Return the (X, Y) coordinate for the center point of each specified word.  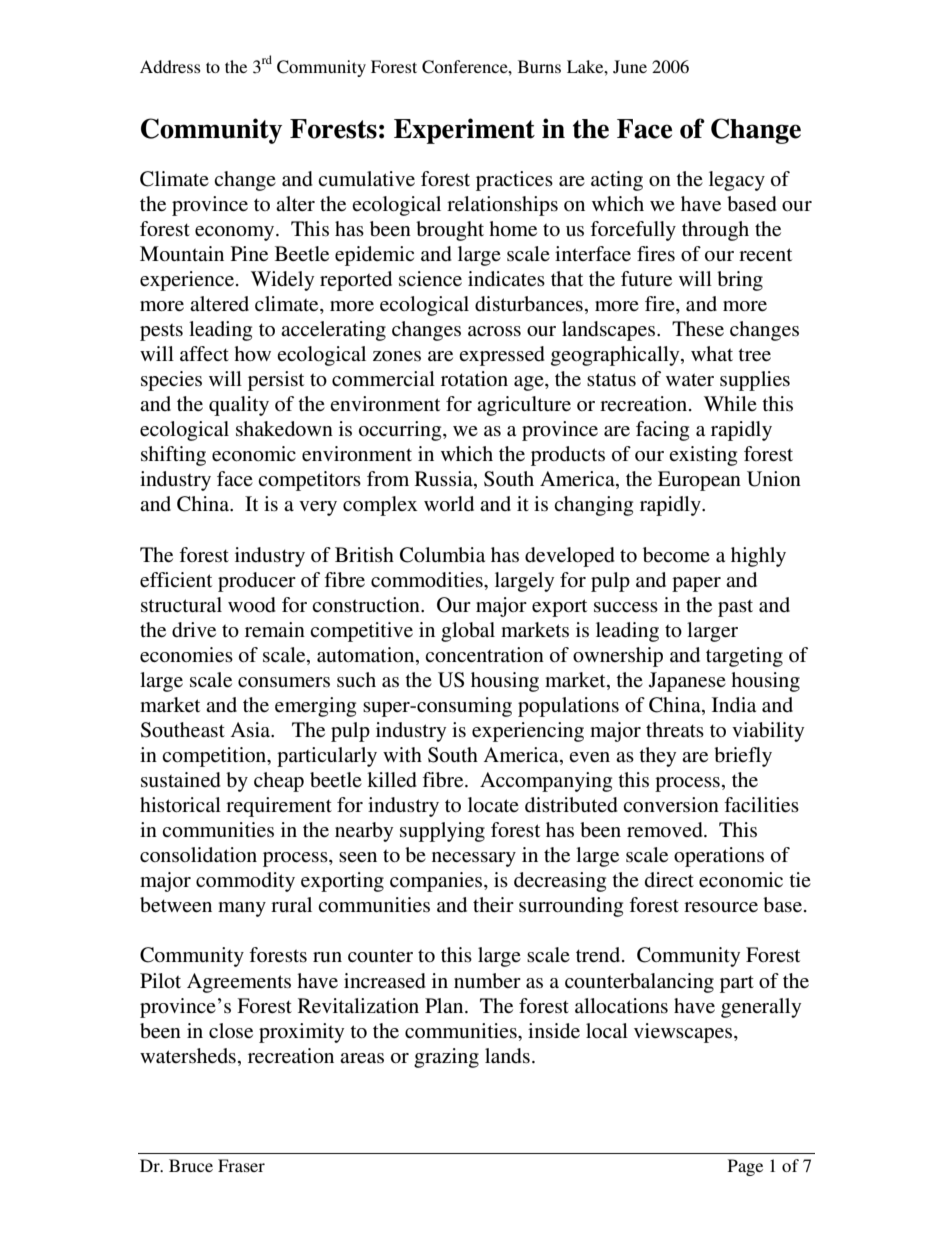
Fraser (241, 1165)
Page (745, 1167)
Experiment (464, 131)
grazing (446, 1058)
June (630, 67)
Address (170, 66)
